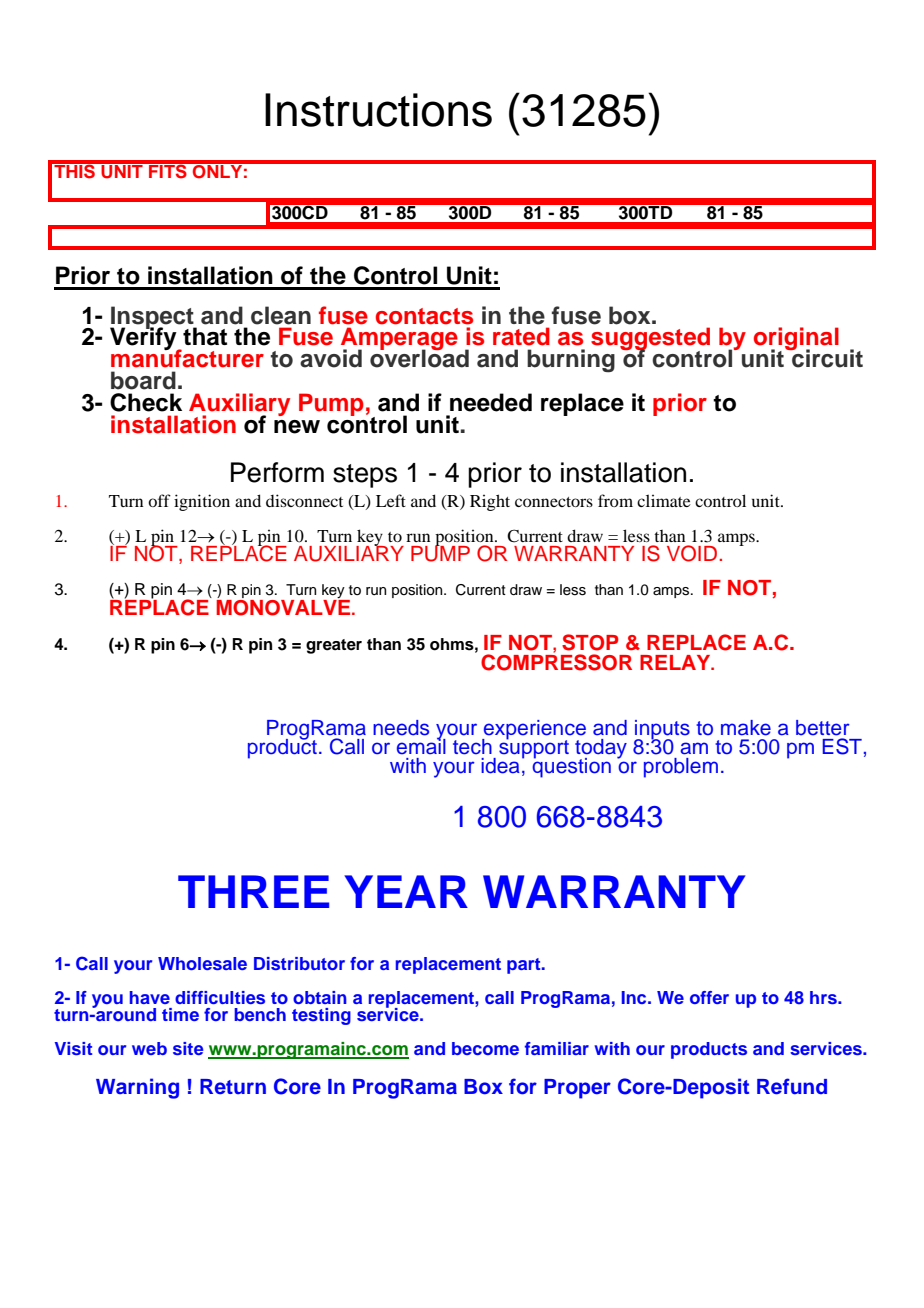 This page has height=1308, width=924. Describe the element at coordinates (491, 402) in the page. I see `needed` at that location.
